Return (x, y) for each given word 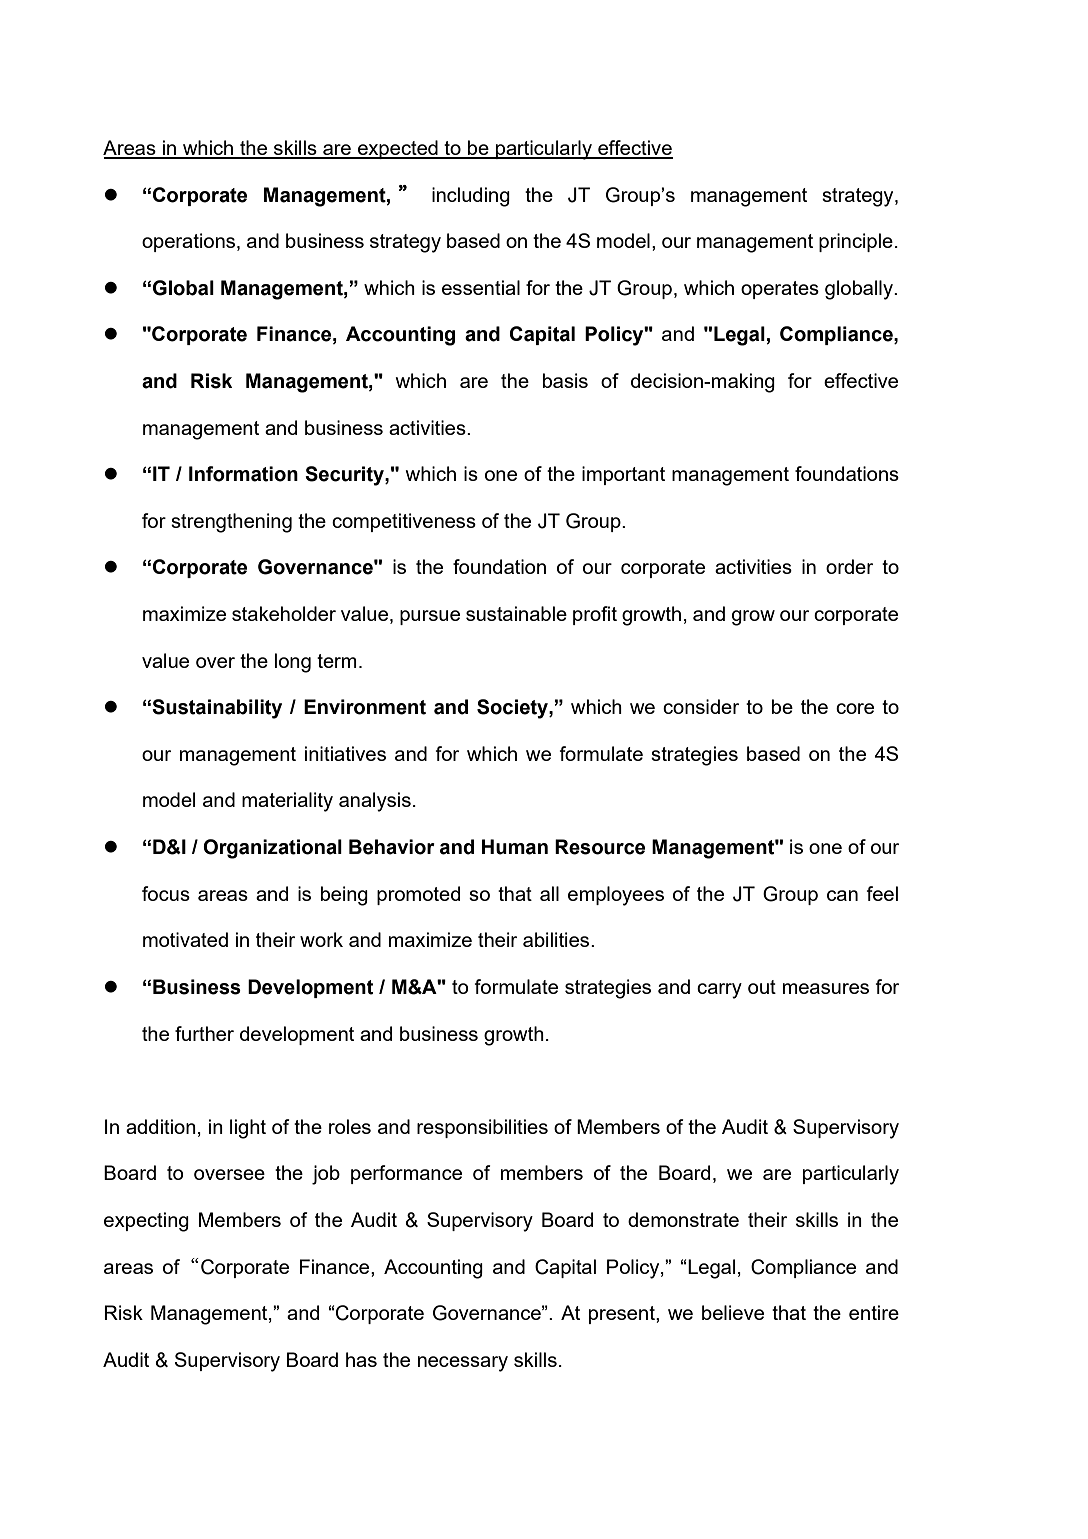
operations (190, 242)
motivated (185, 939)
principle (856, 242)
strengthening (231, 523)
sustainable (516, 613)
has (361, 1359)
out (762, 987)
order (849, 566)
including (471, 197)
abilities (557, 939)
